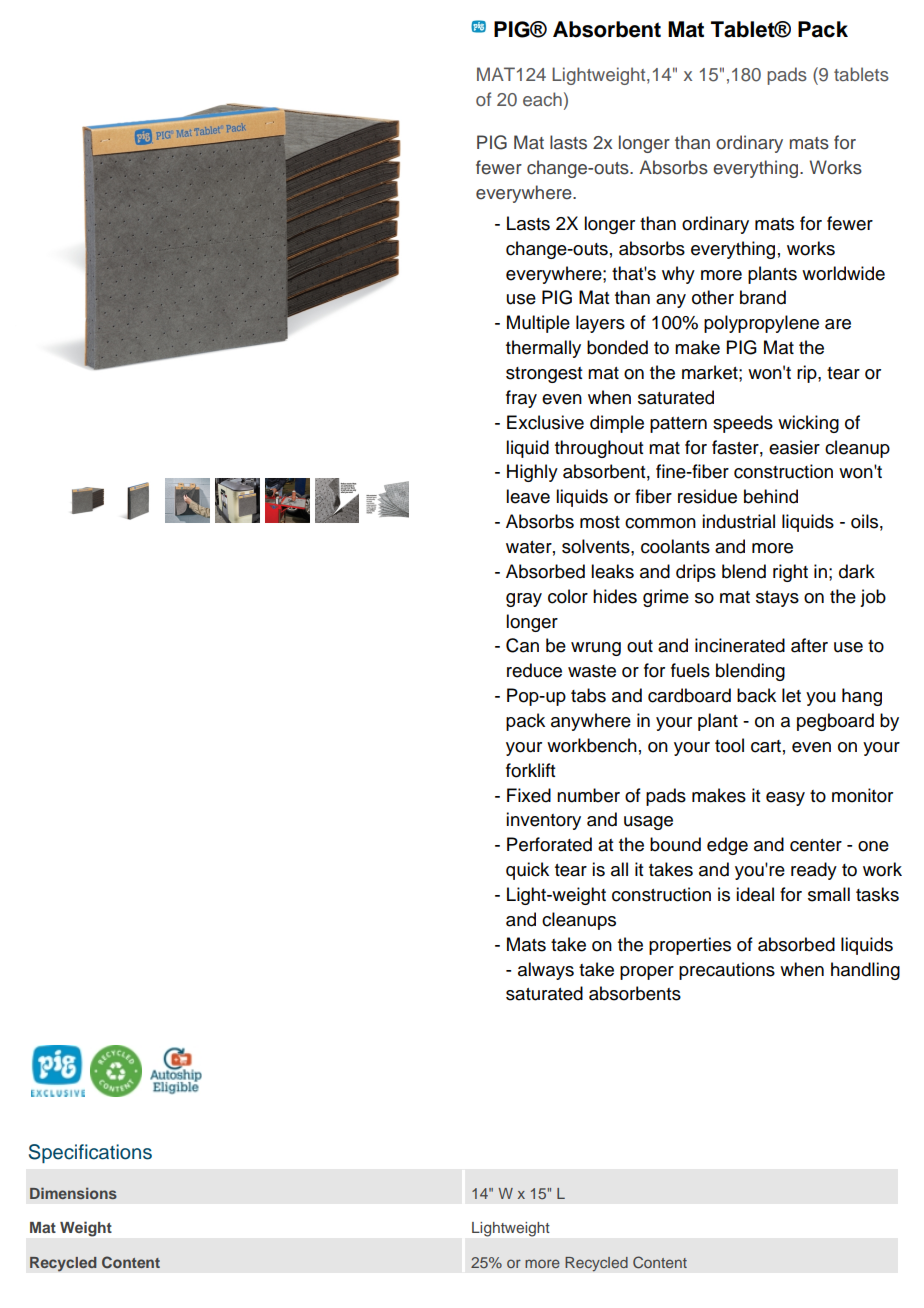 The image size is (924, 1308). I want to click on always, so click(546, 971).
